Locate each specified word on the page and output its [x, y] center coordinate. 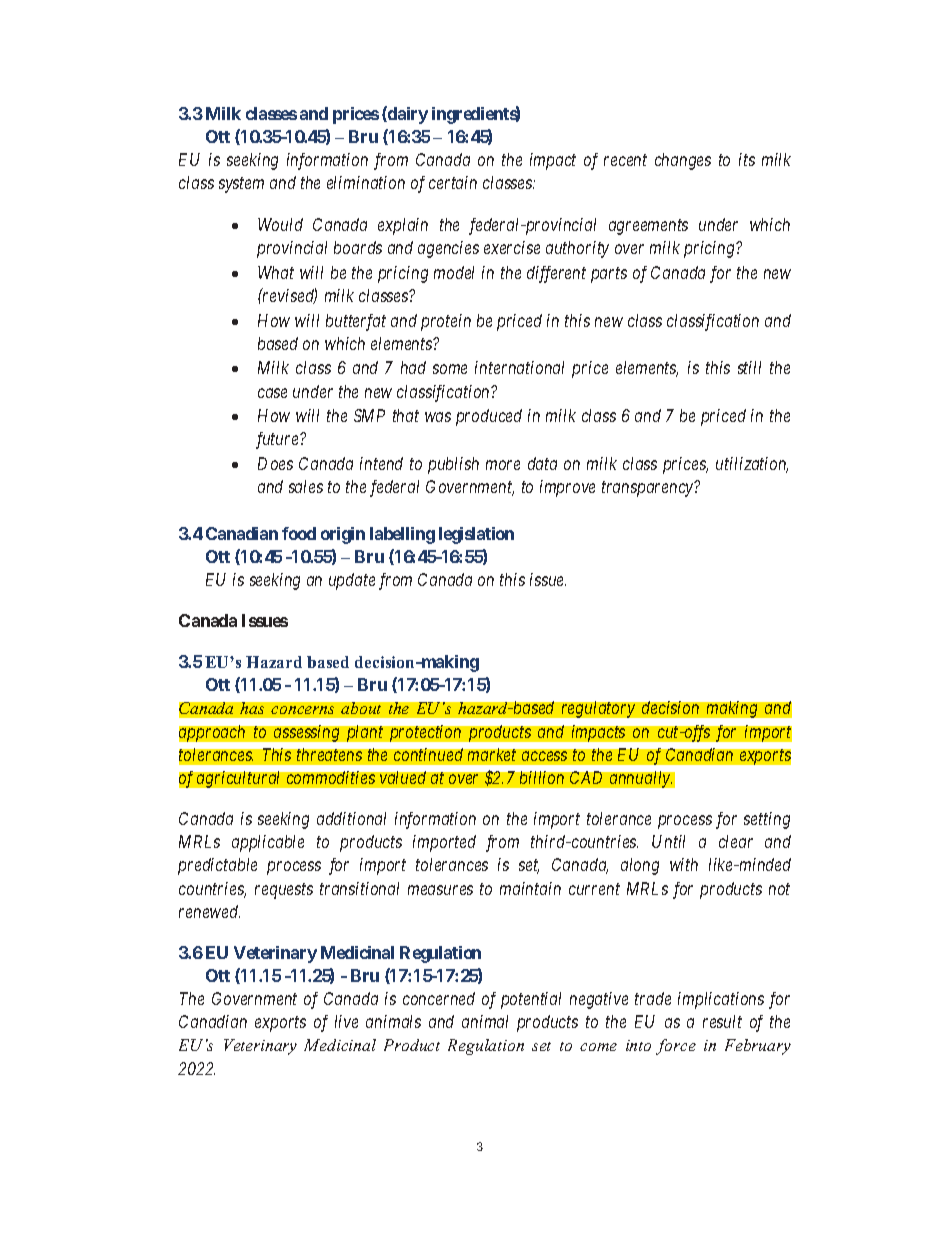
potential [531, 1000]
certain [453, 182]
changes [683, 161]
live [346, 1021]
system [241, 185]
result [722, 1021]
